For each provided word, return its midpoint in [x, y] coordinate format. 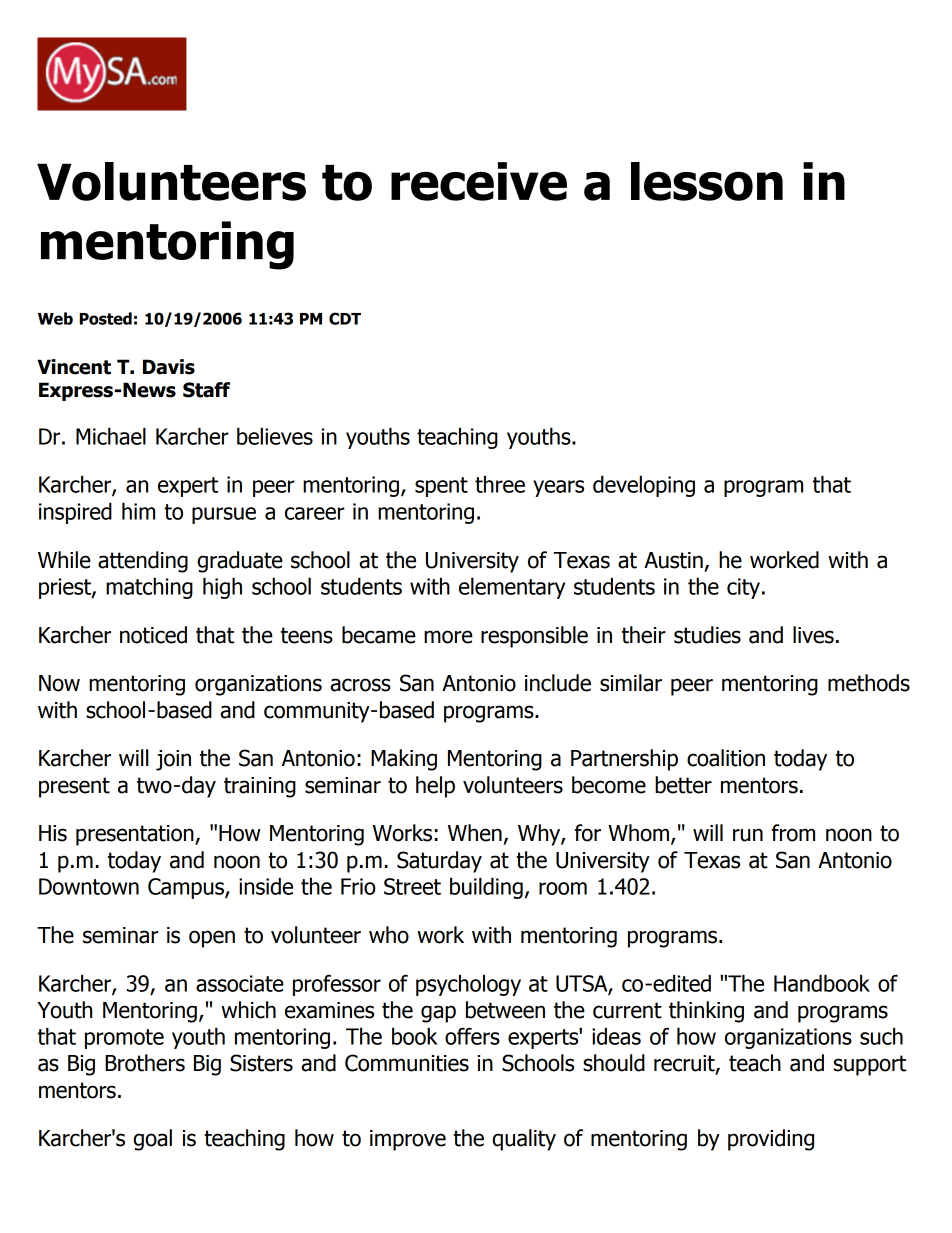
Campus [187, 888]
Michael [111, 436]
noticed [153, 635]
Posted [106, 318]
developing [644, 486]
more [448, 637]
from [793, 833]
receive [479, 181]
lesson [707, 181]
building [486, 888]
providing [771, 1140]
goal [152, 1140]
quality [524, 1140]
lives [813, 635]
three [500, 484]
